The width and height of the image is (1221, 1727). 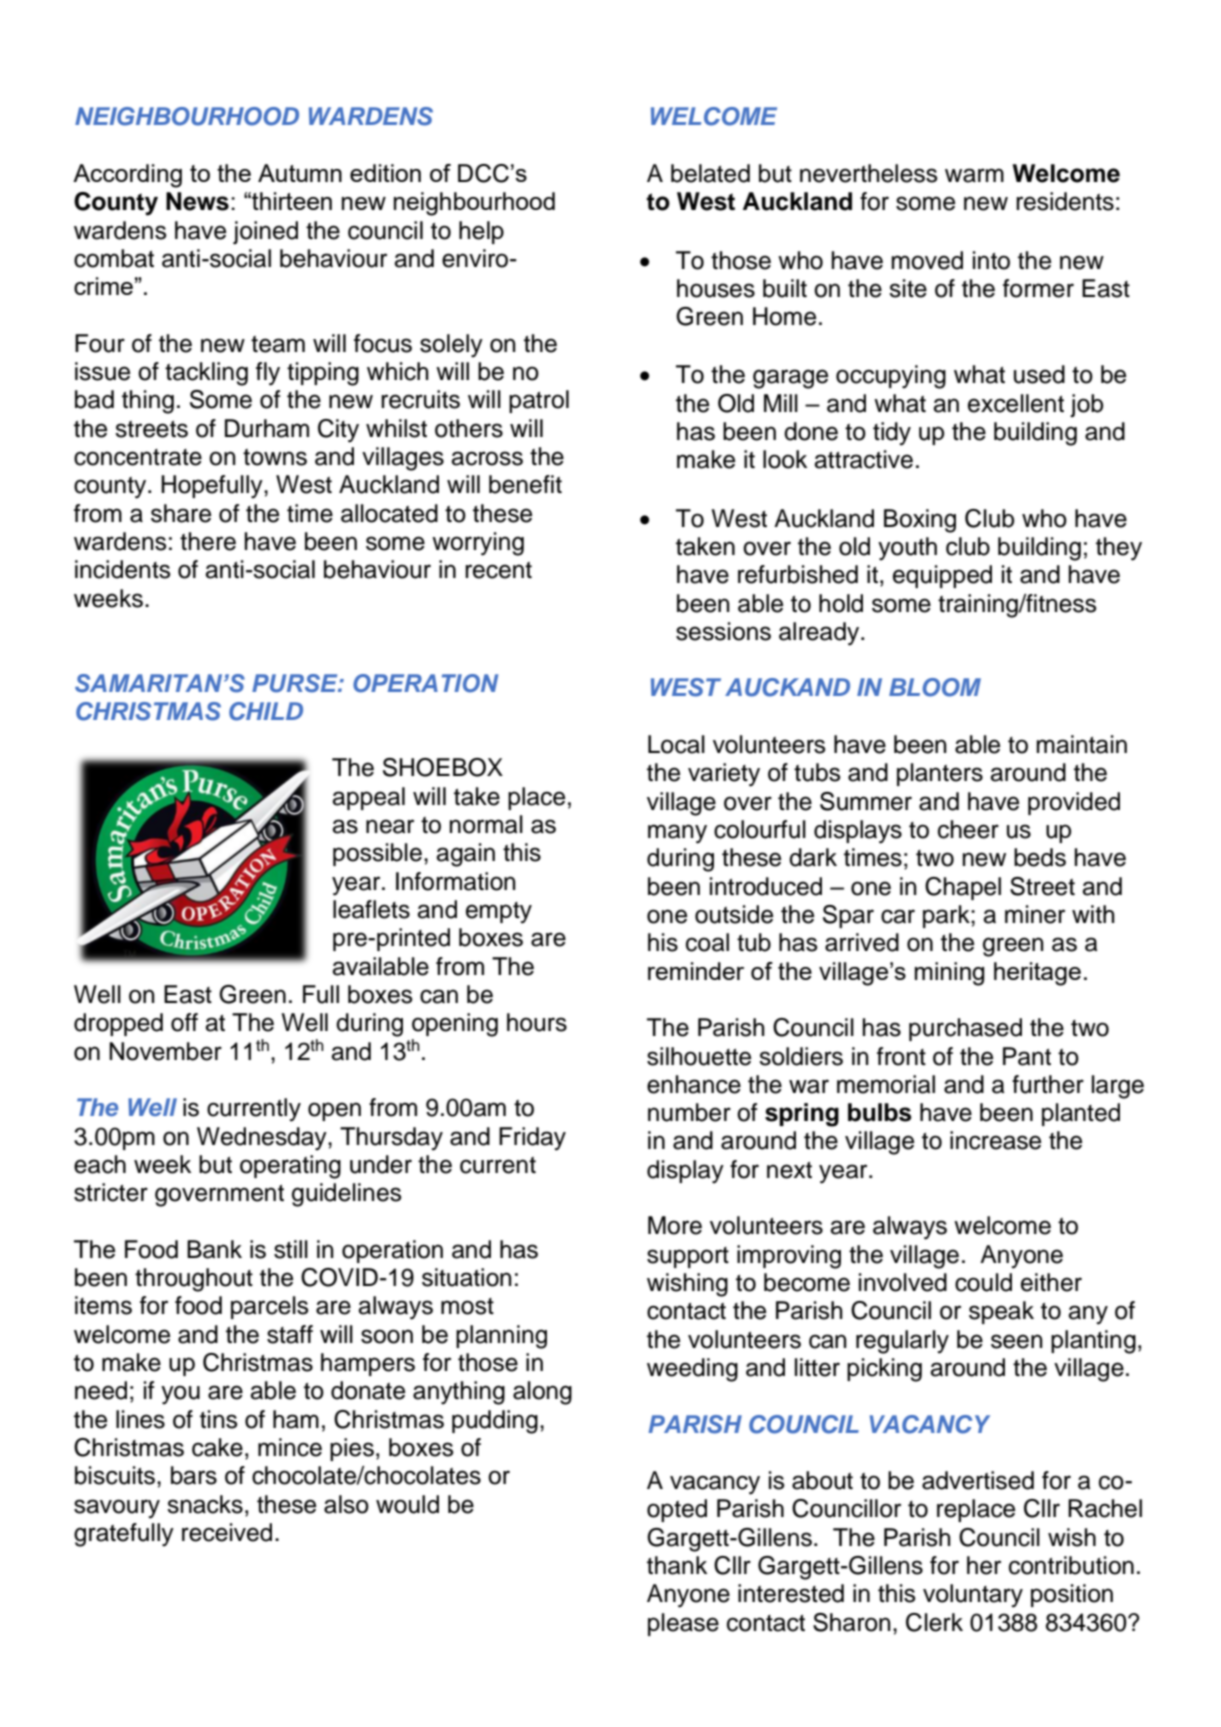 What do you see at coordinates (227, 1532) in the image?
I see `received` at bounding box center [227, 1532].
